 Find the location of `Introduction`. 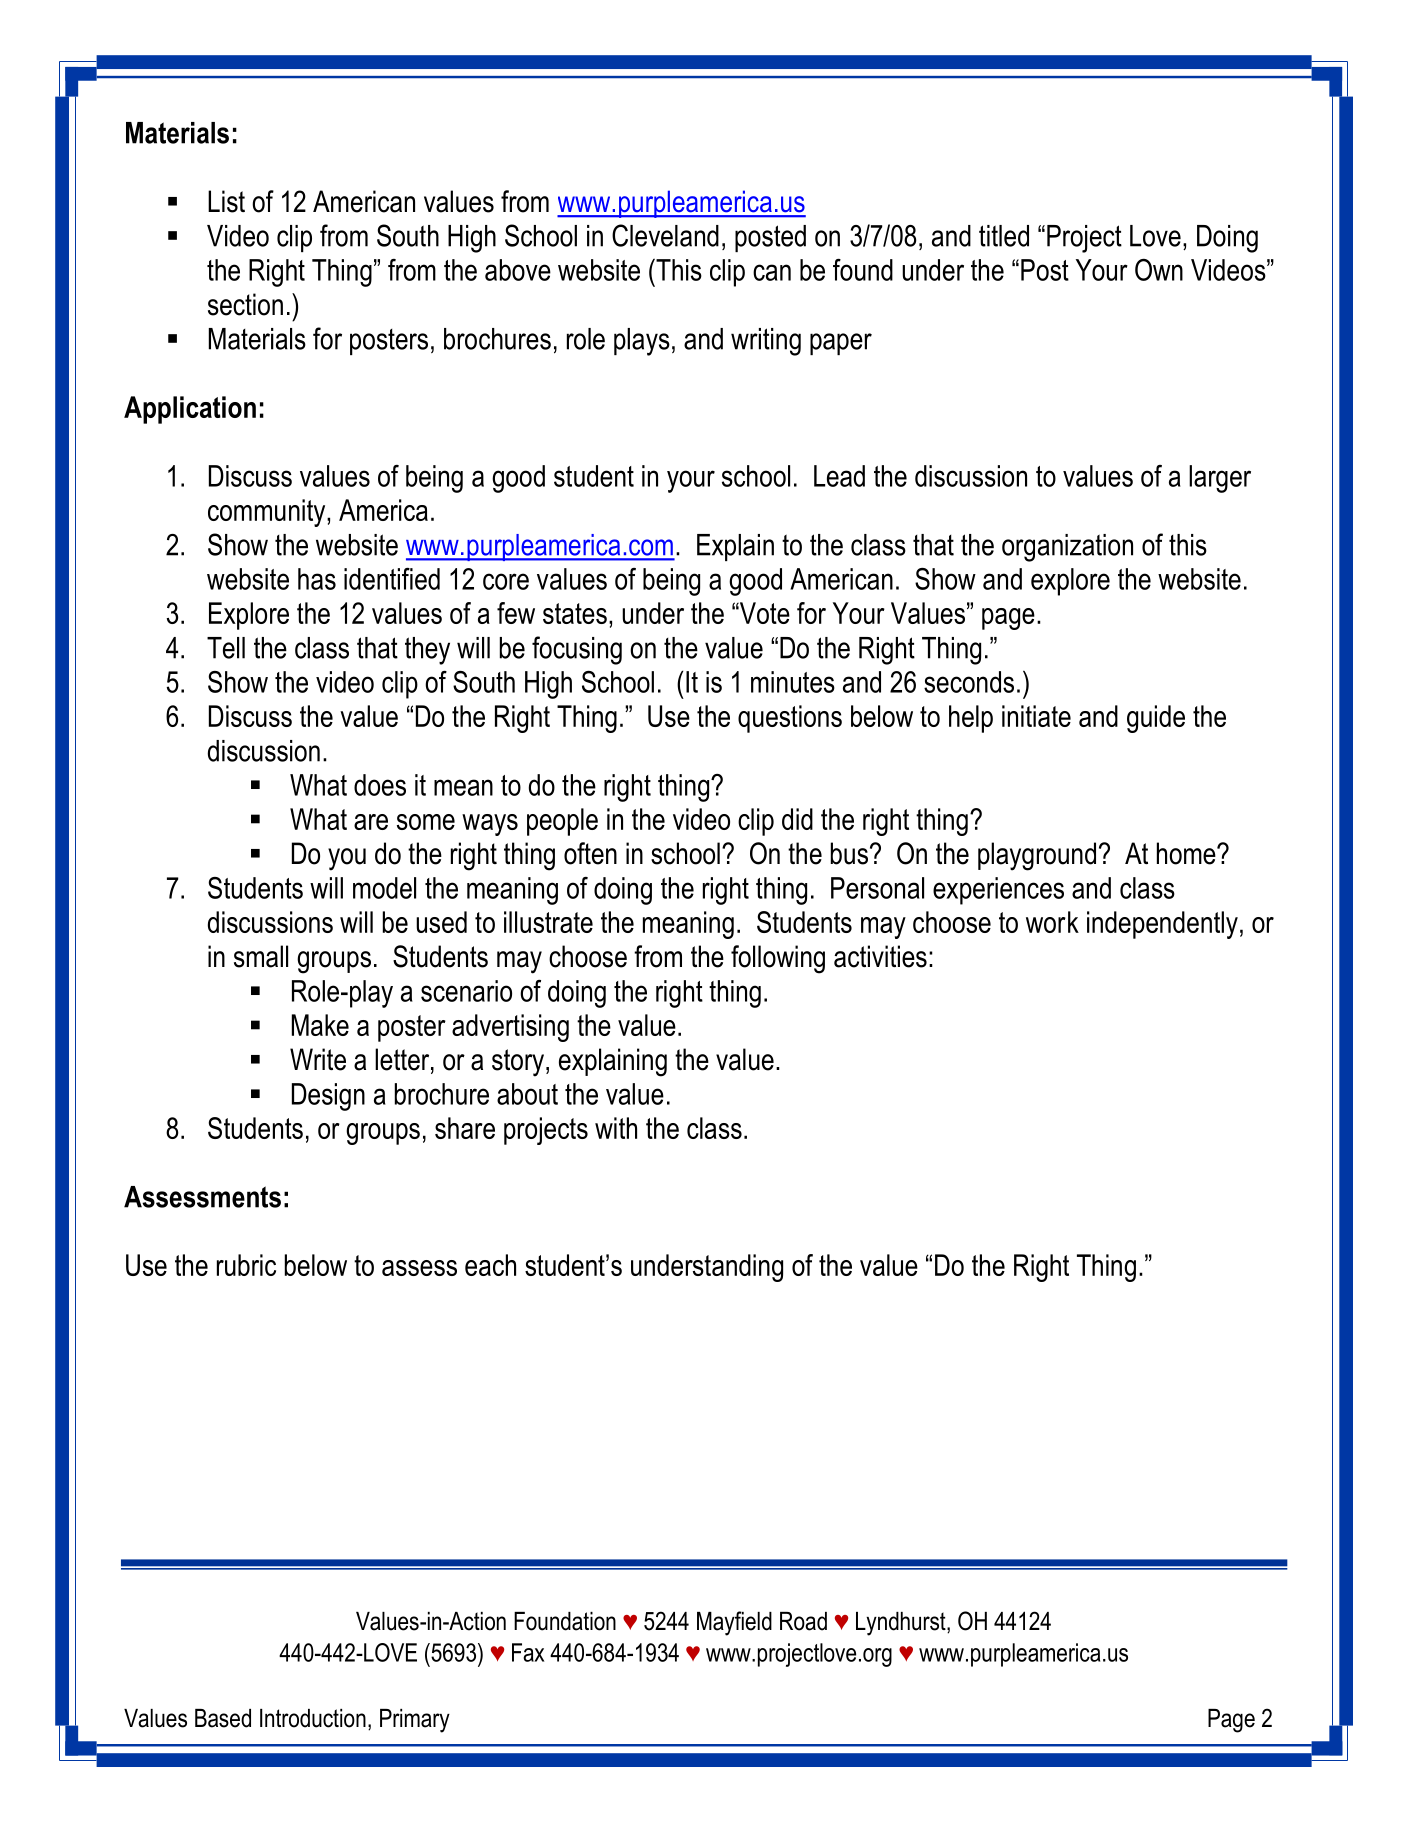

Introduction is located at coordinates (313, 1718).
